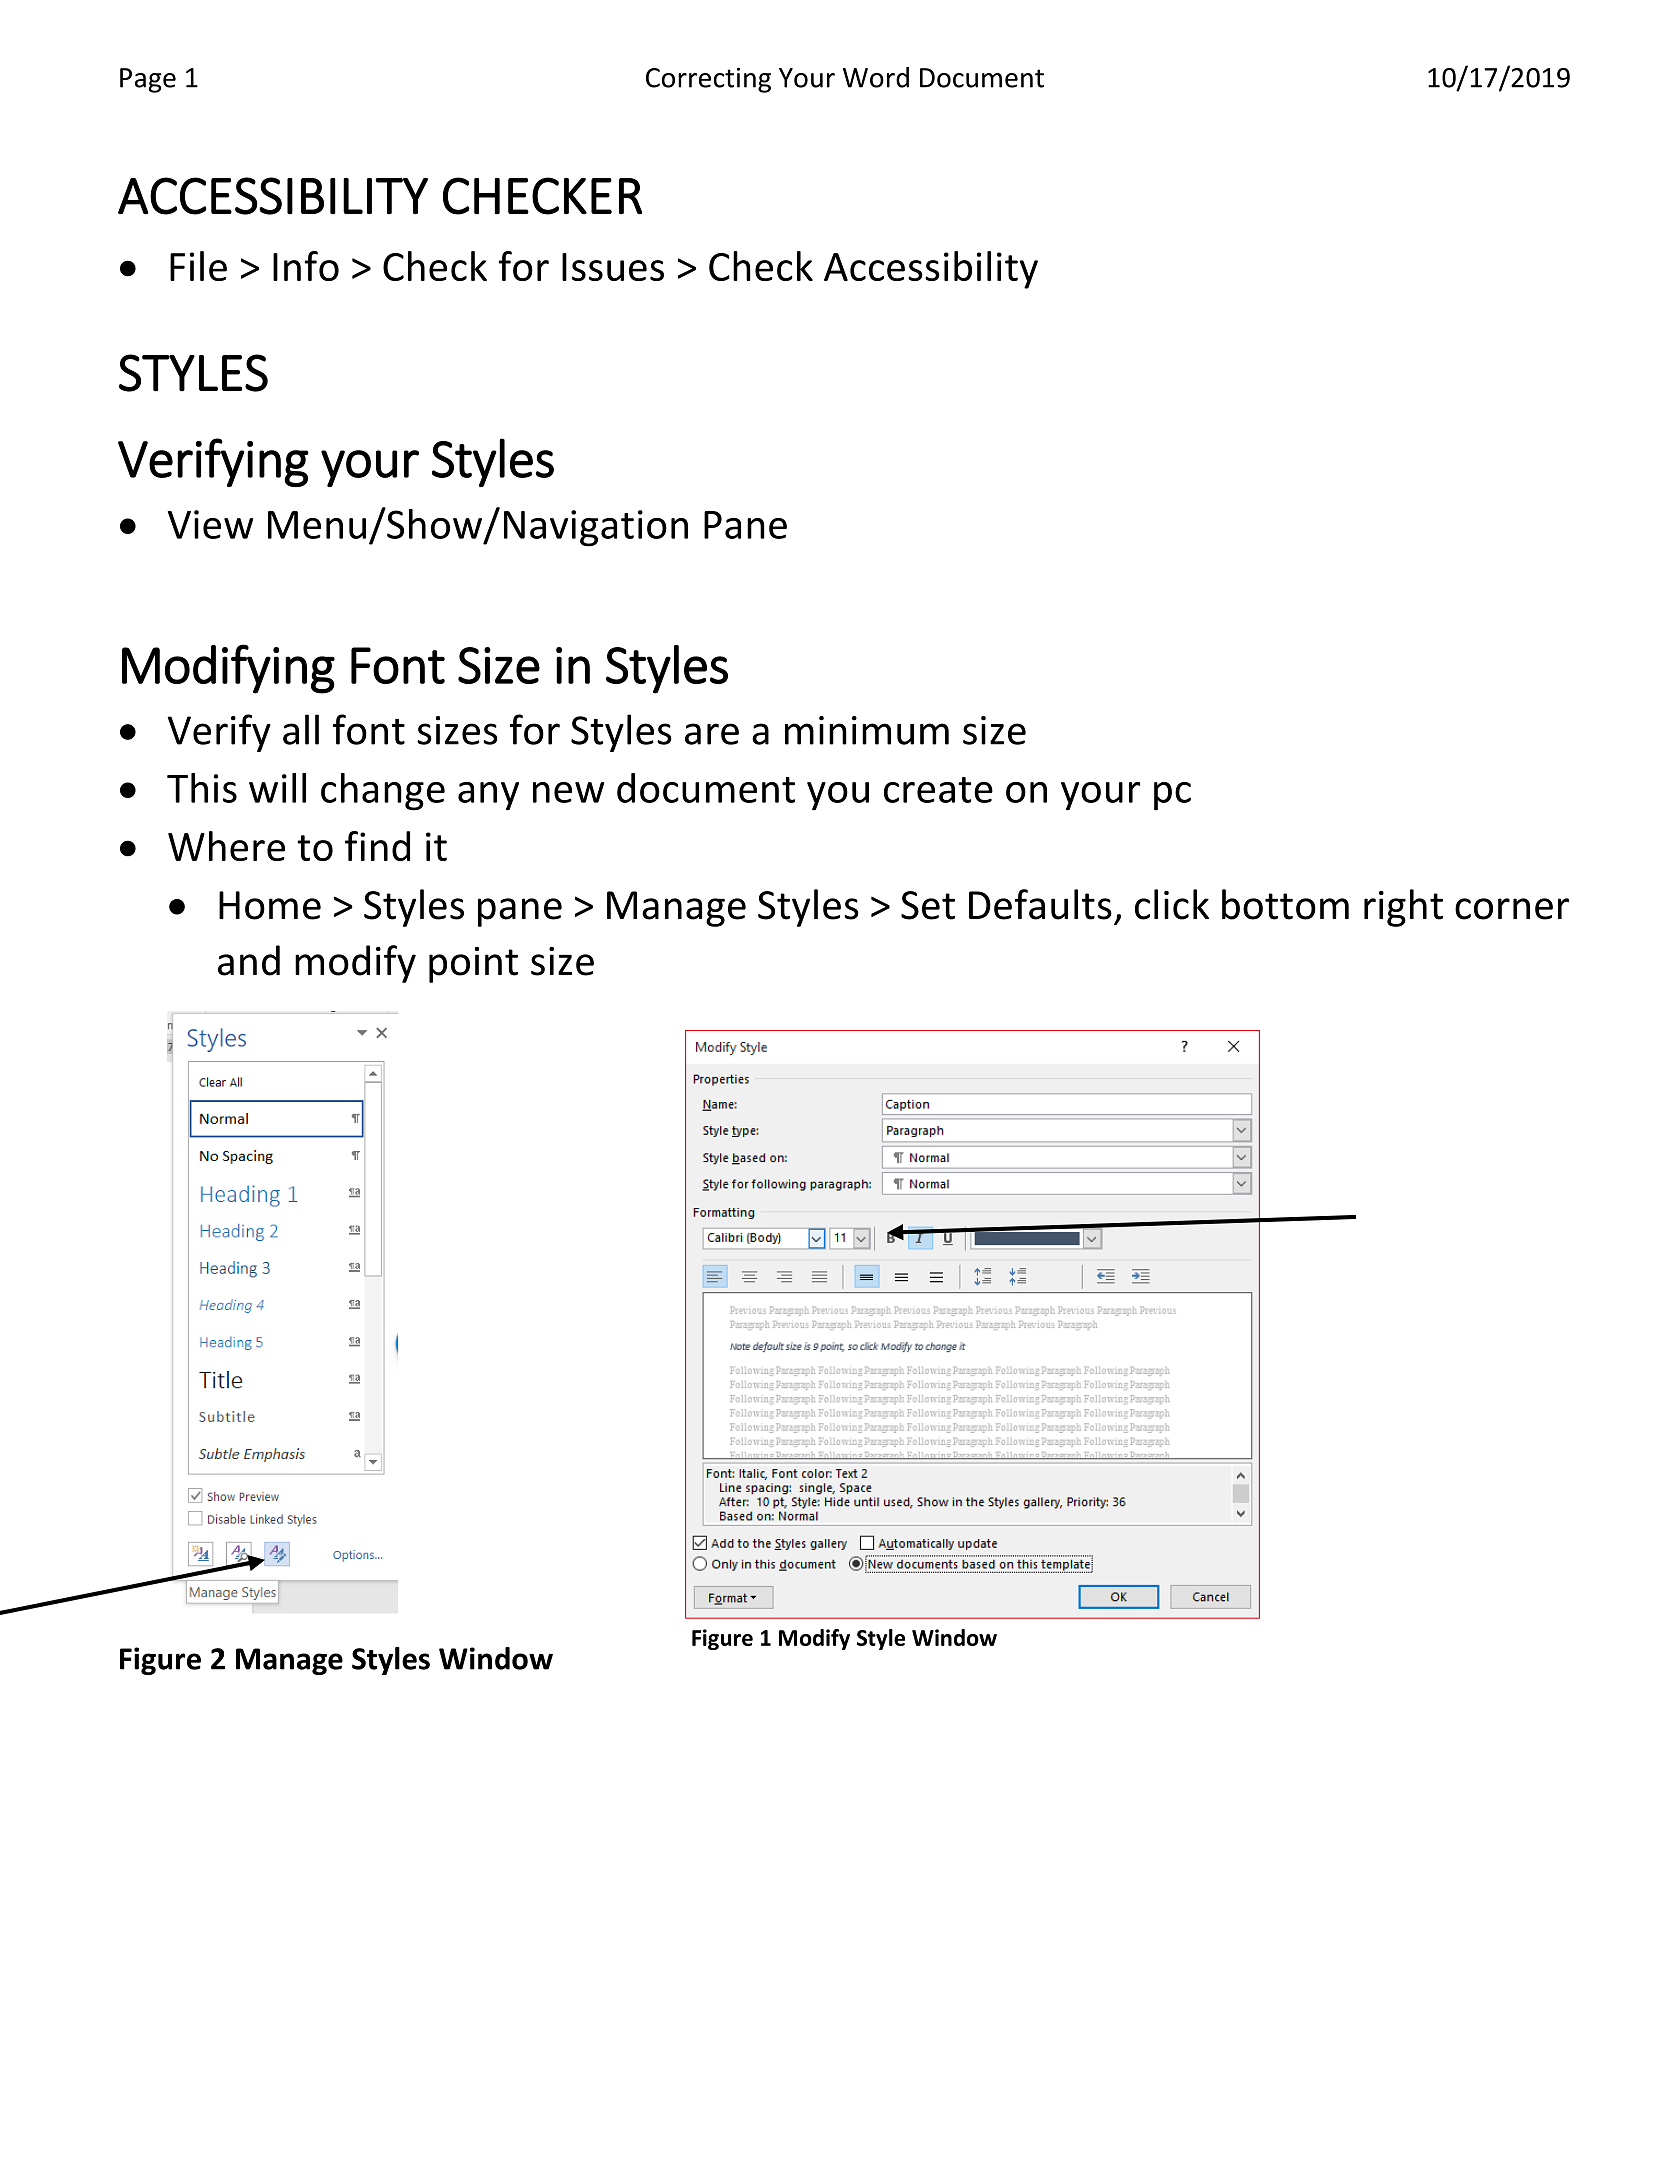 The image size is (1669, 2159). What do you see at coordinates (867, 730) in the document?
I see `minimum` at bounding box center [867, 730].
